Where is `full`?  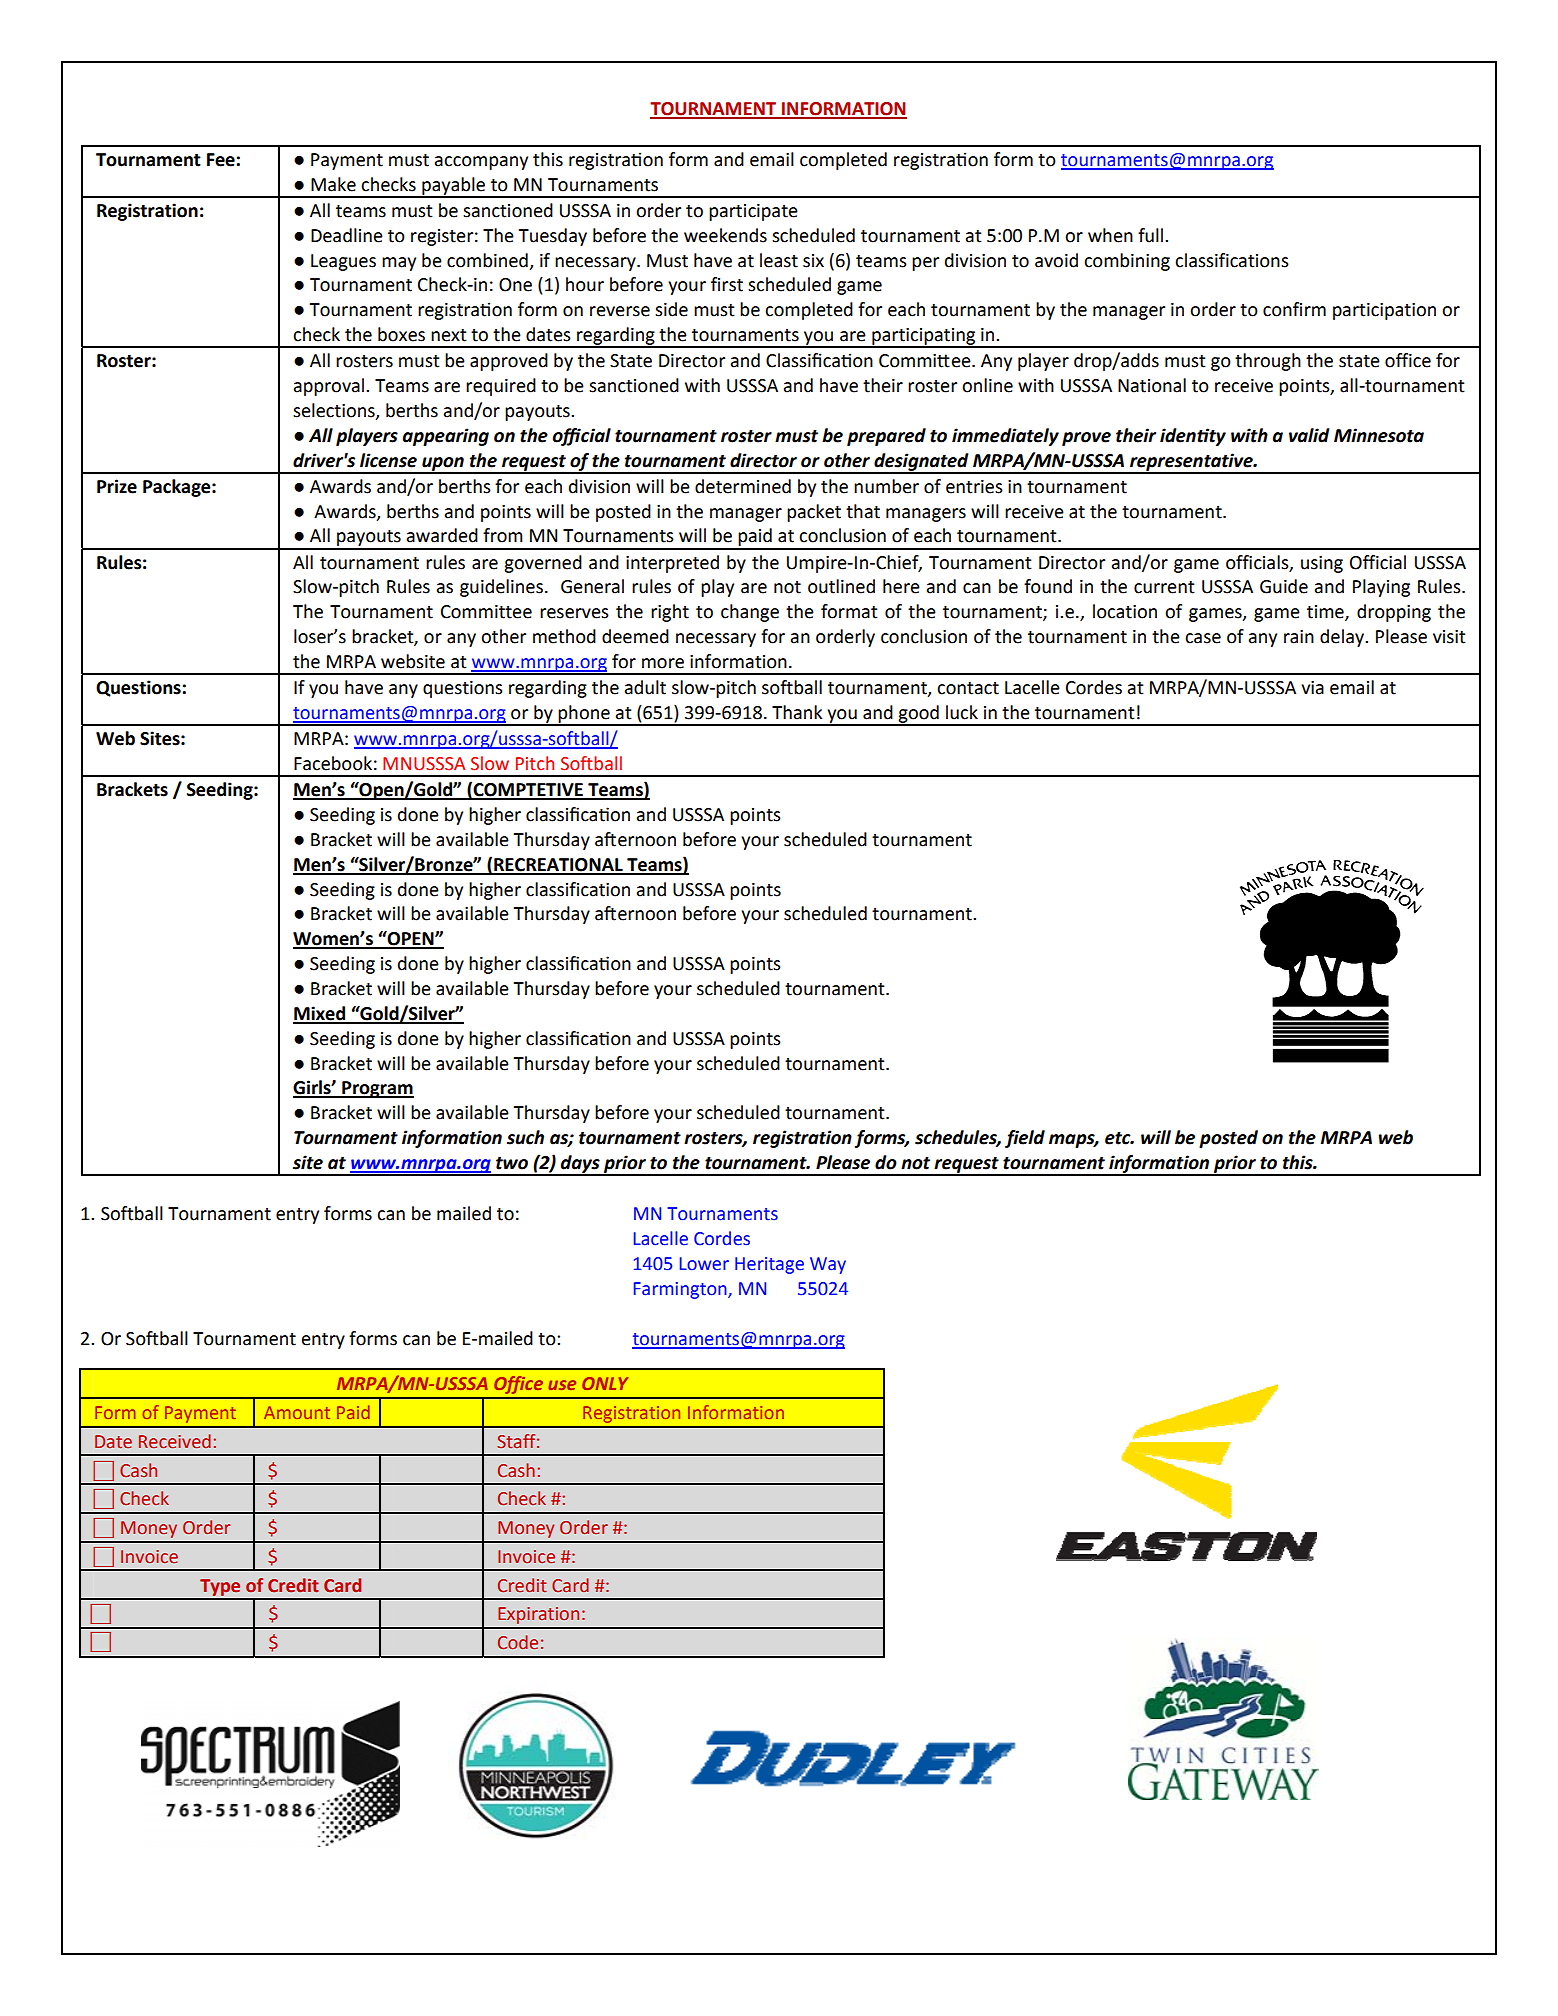
full is located at coordinates (1152, 235).
